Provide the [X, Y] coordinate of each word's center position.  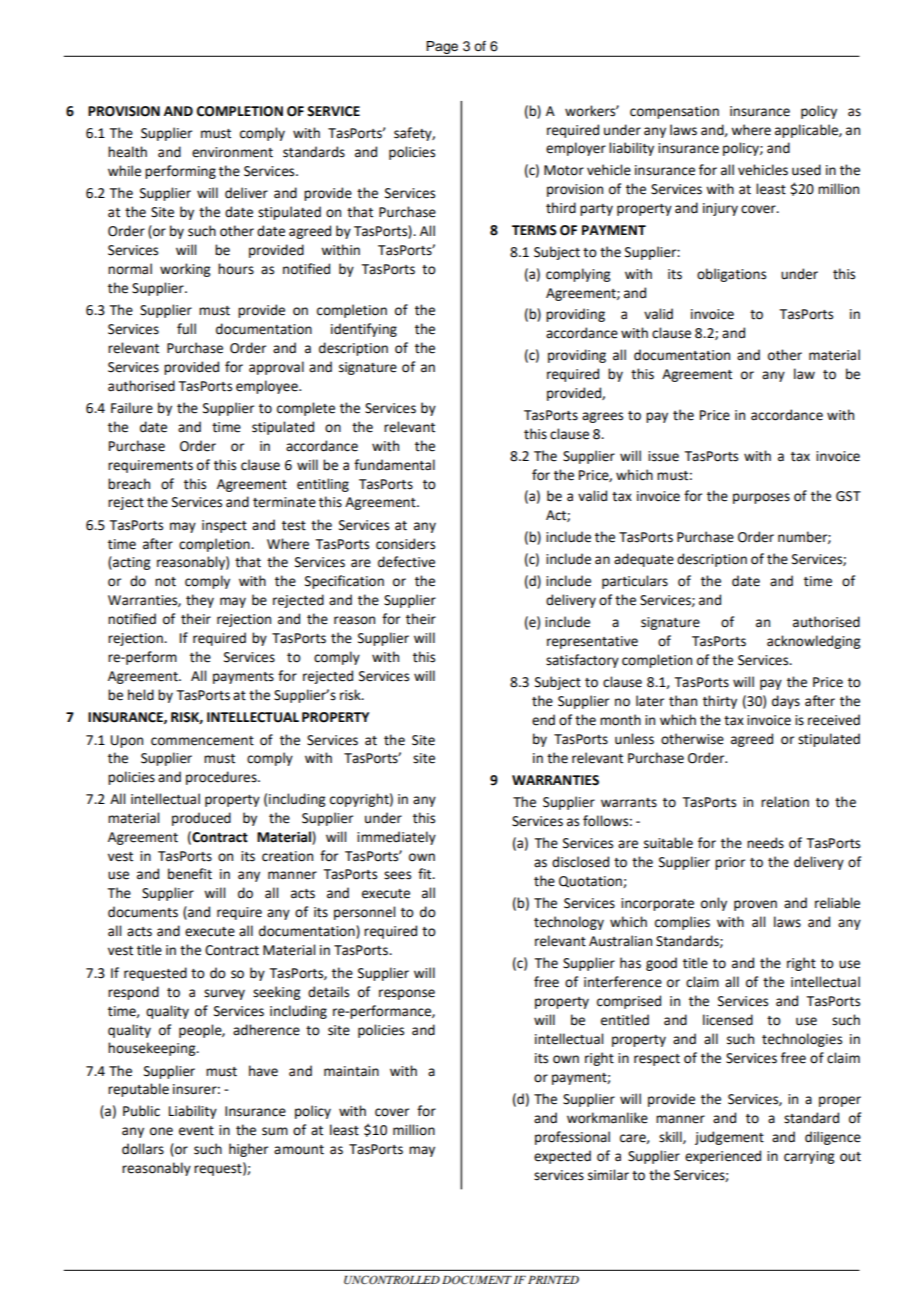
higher [248, 1150]
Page [442, 49]
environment [232, 152]
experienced [723, 1157]
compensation [674, 112]
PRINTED [553, 1280]
